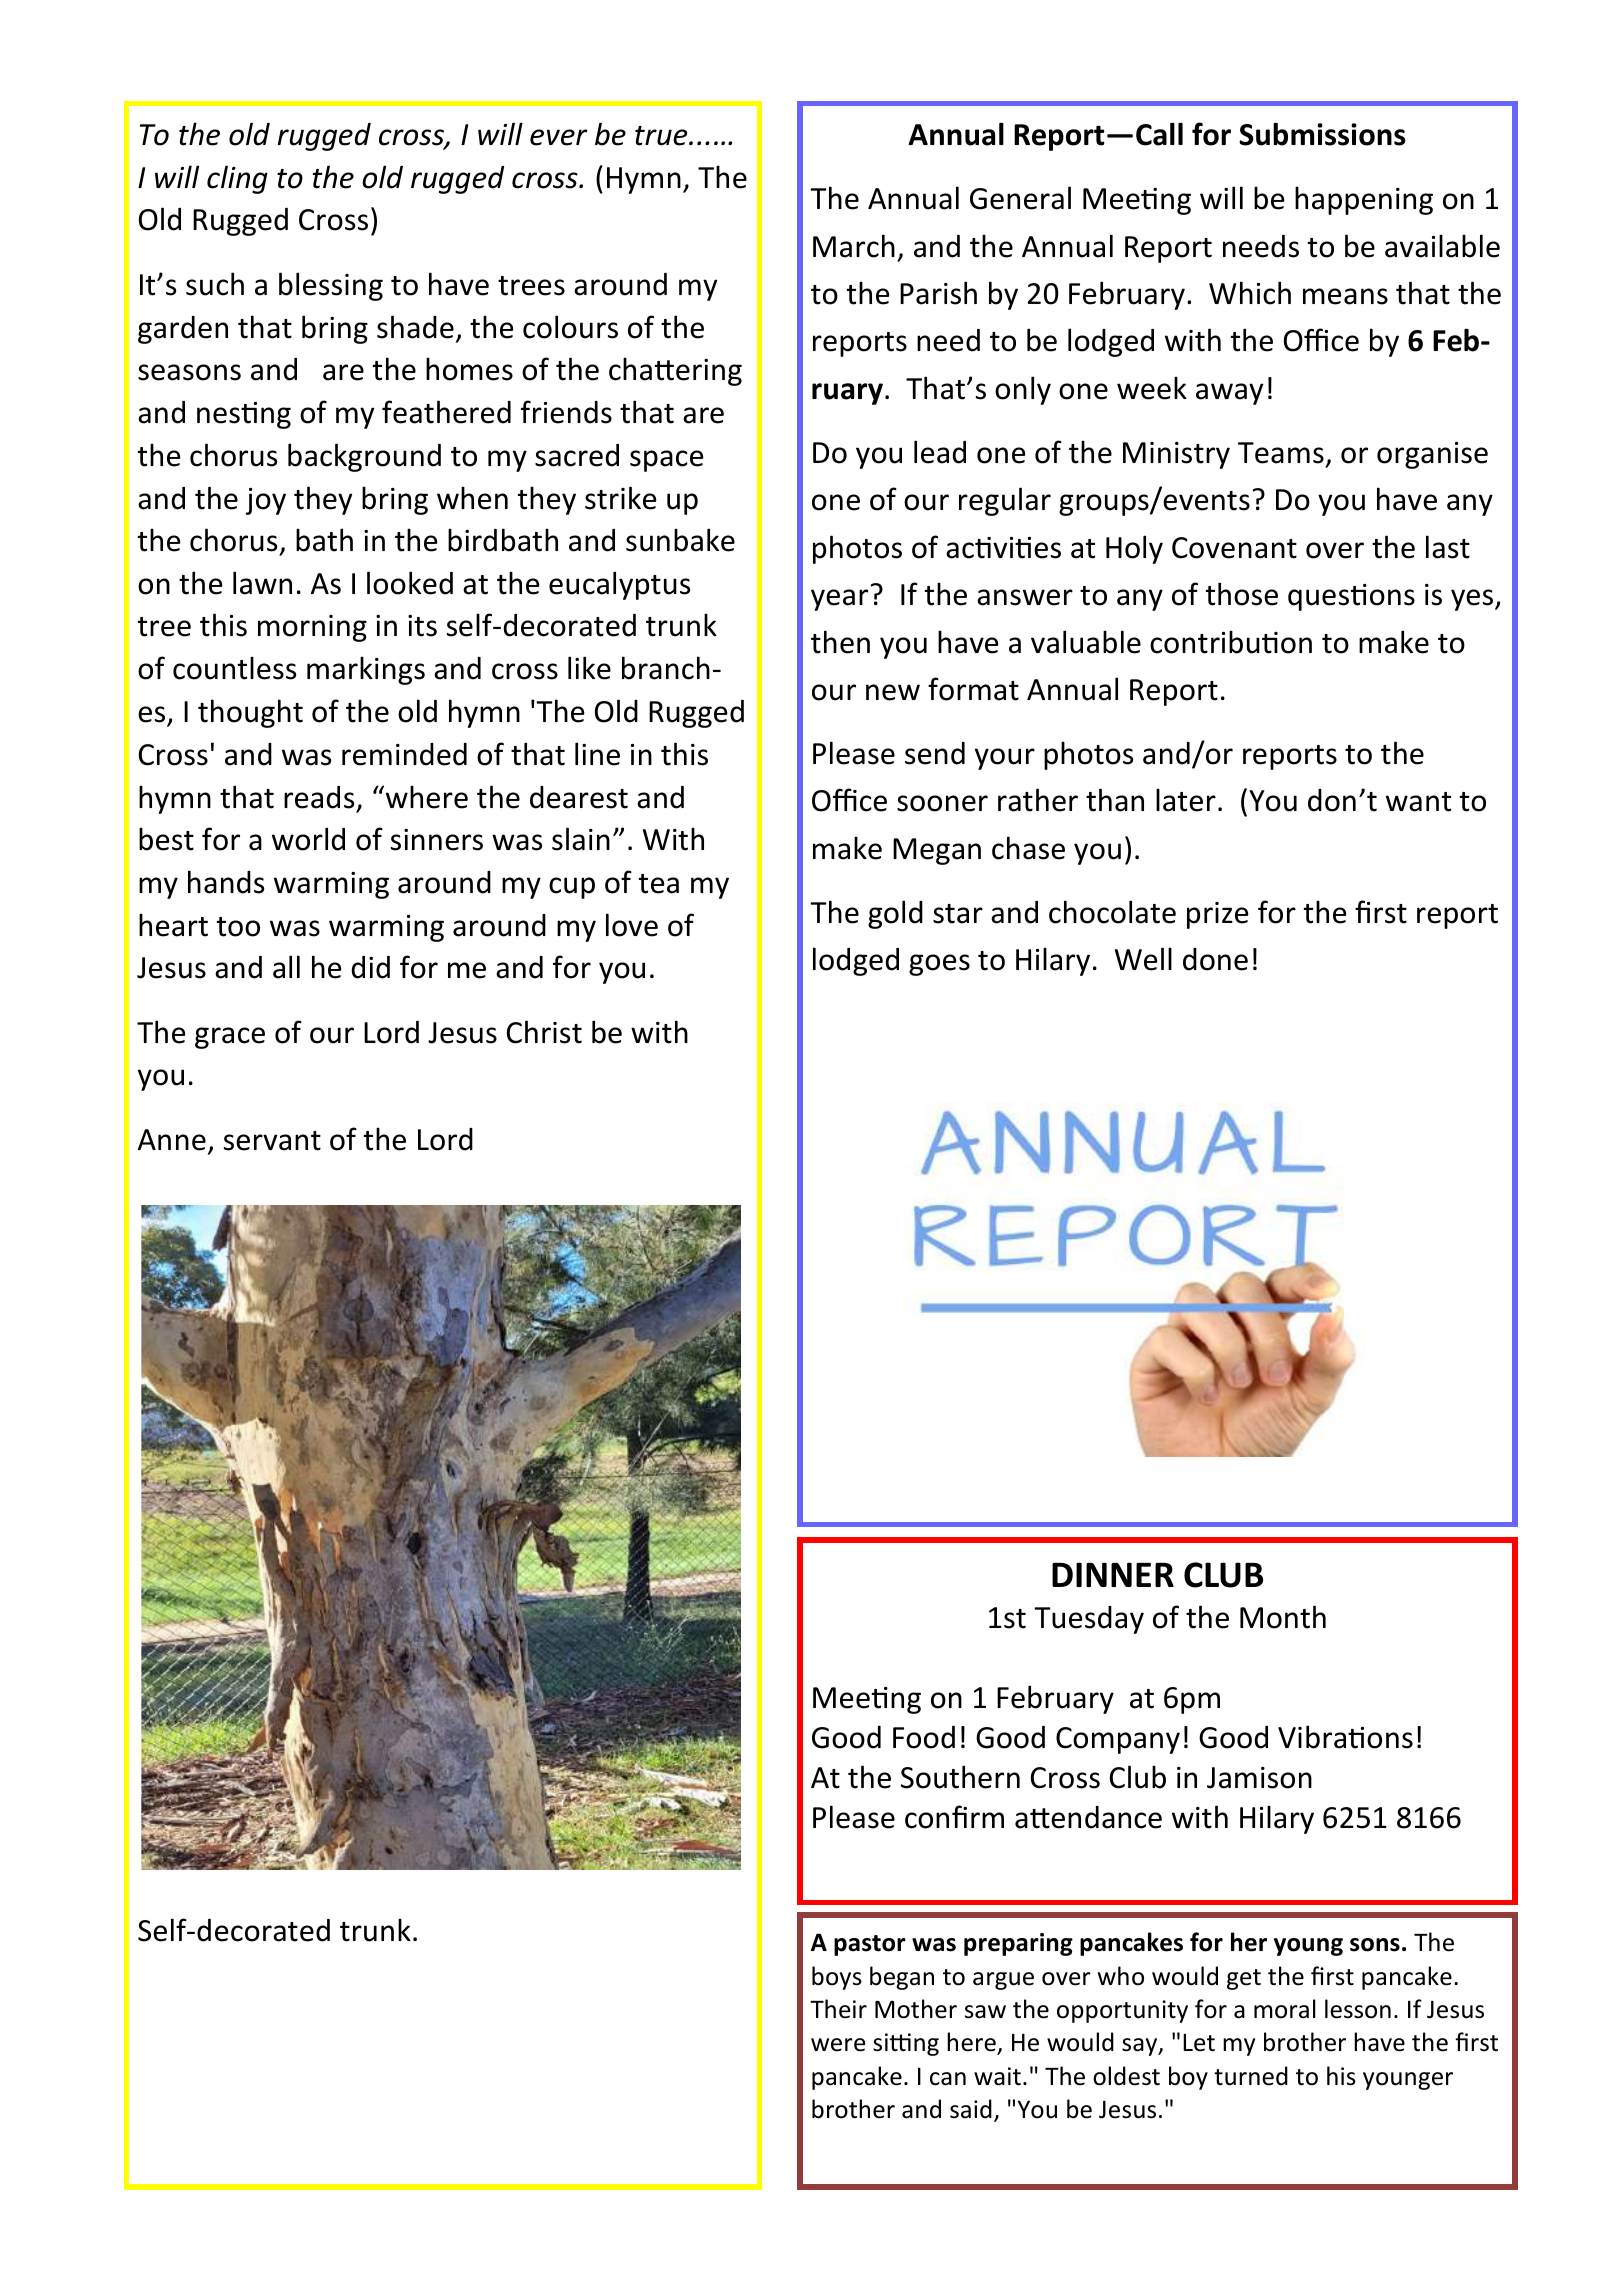 The height and width of the screenshot is (2294, 1622). What do you see at coordinates (854, 246) in the screenshot?
I see `March` at bounding box center [854, 246].
